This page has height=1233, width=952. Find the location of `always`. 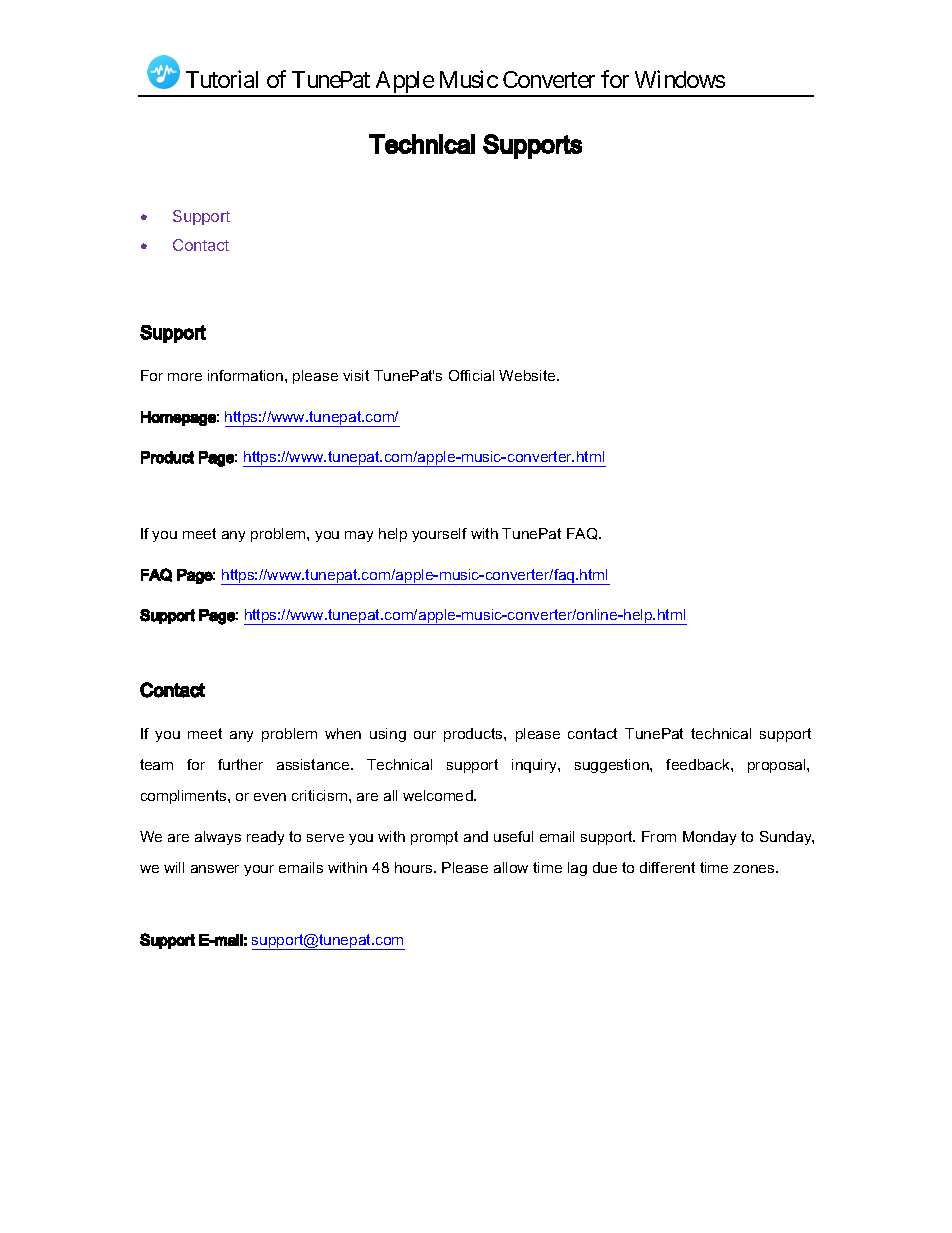

always is located at coordinates (218, 838).
